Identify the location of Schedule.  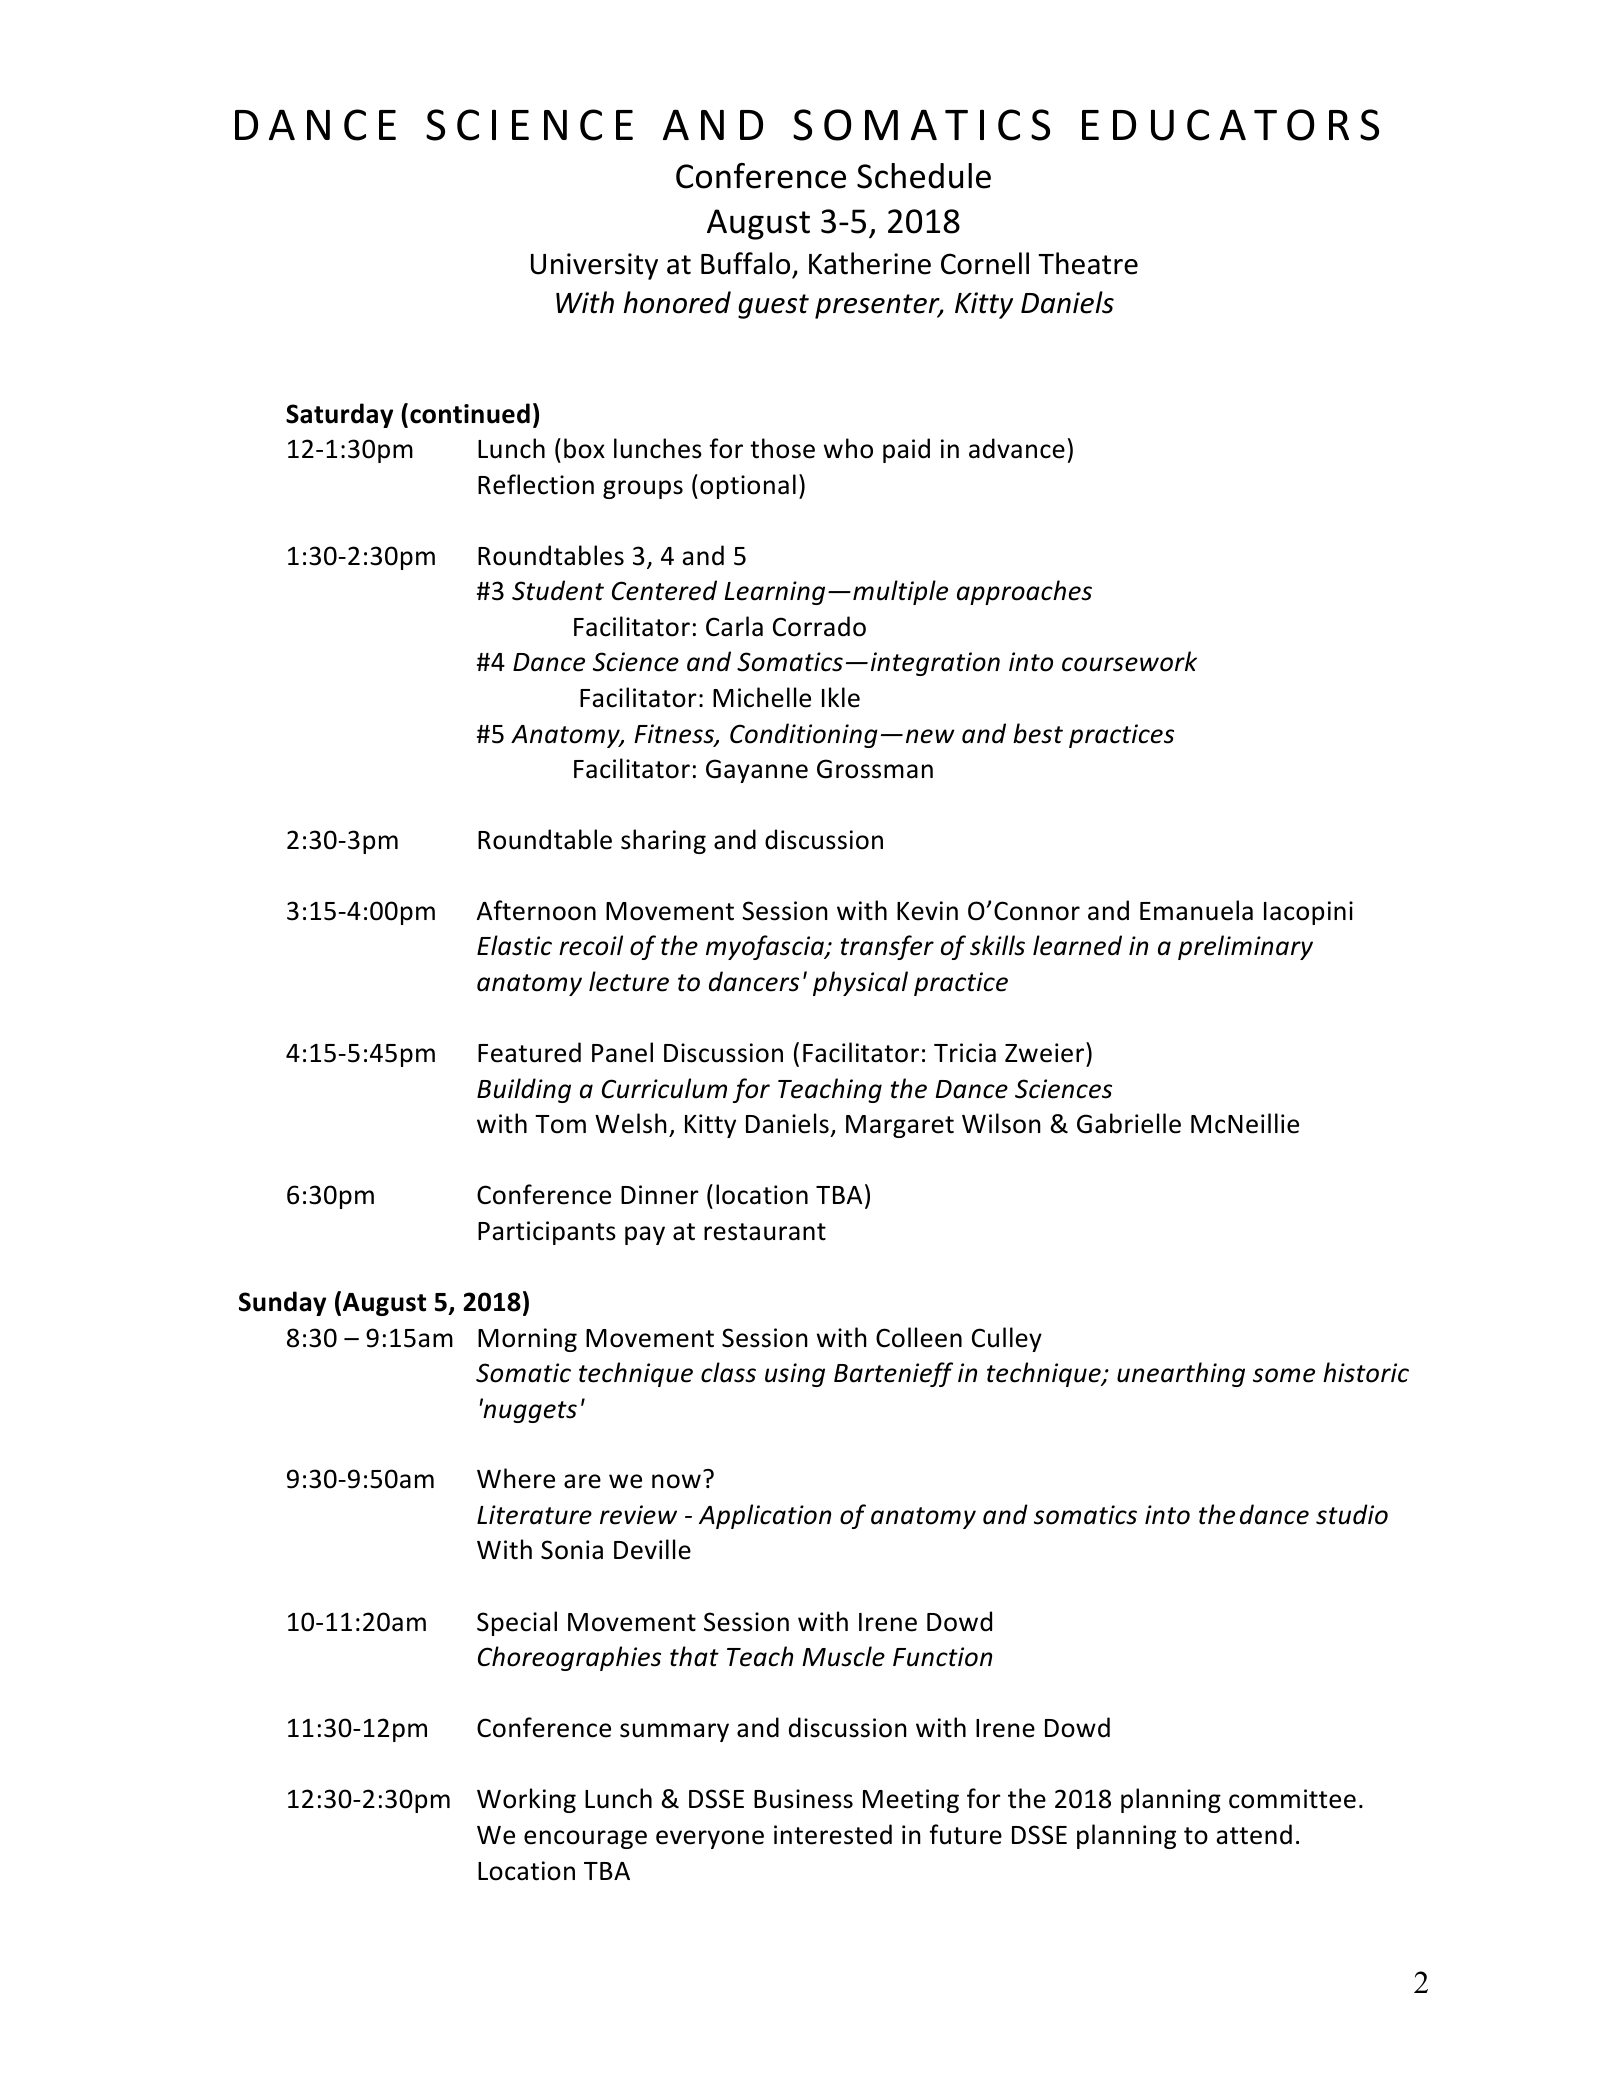
(924, 176).
